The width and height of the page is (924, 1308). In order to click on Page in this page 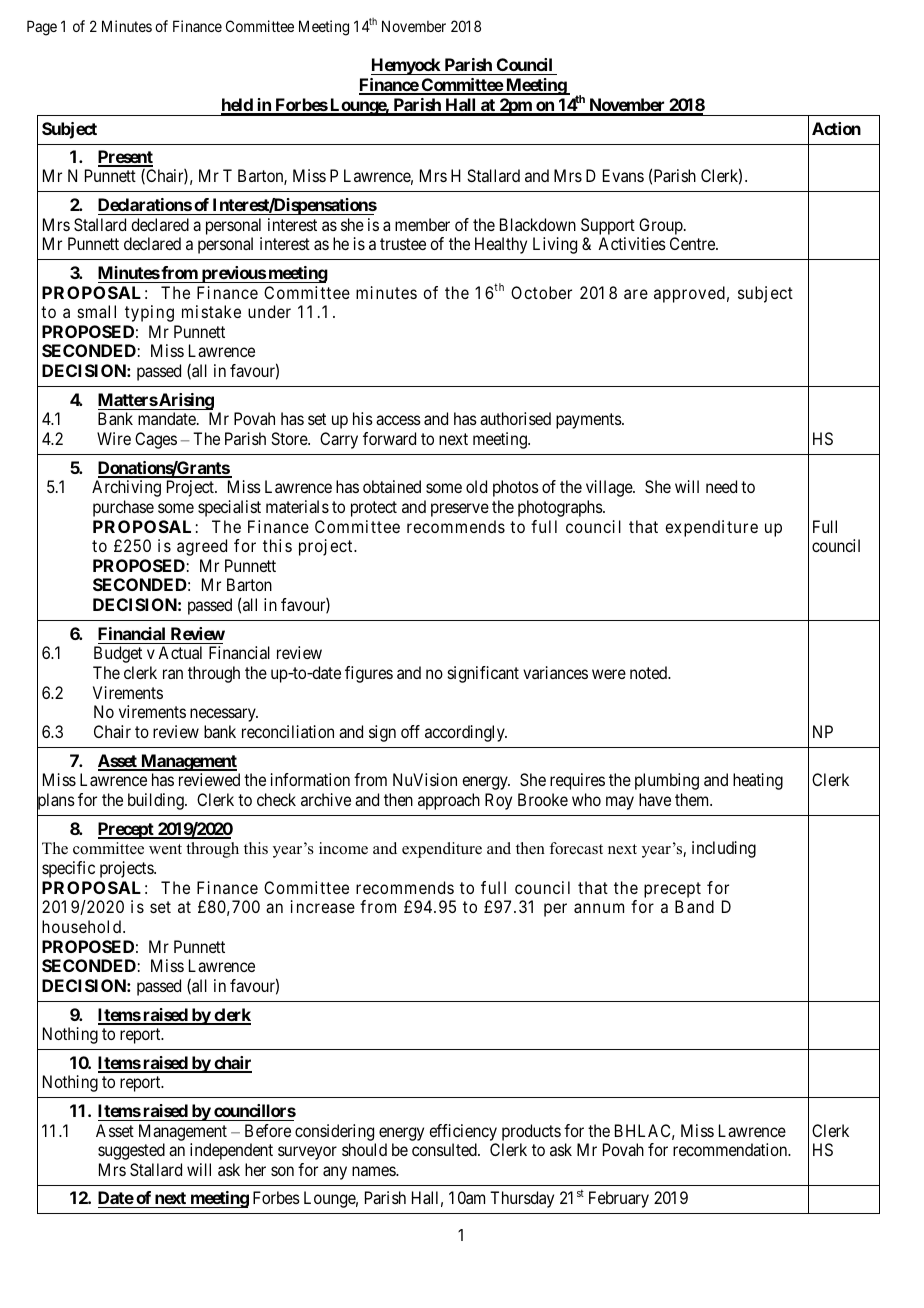, I will do `click(42, 28)`.
